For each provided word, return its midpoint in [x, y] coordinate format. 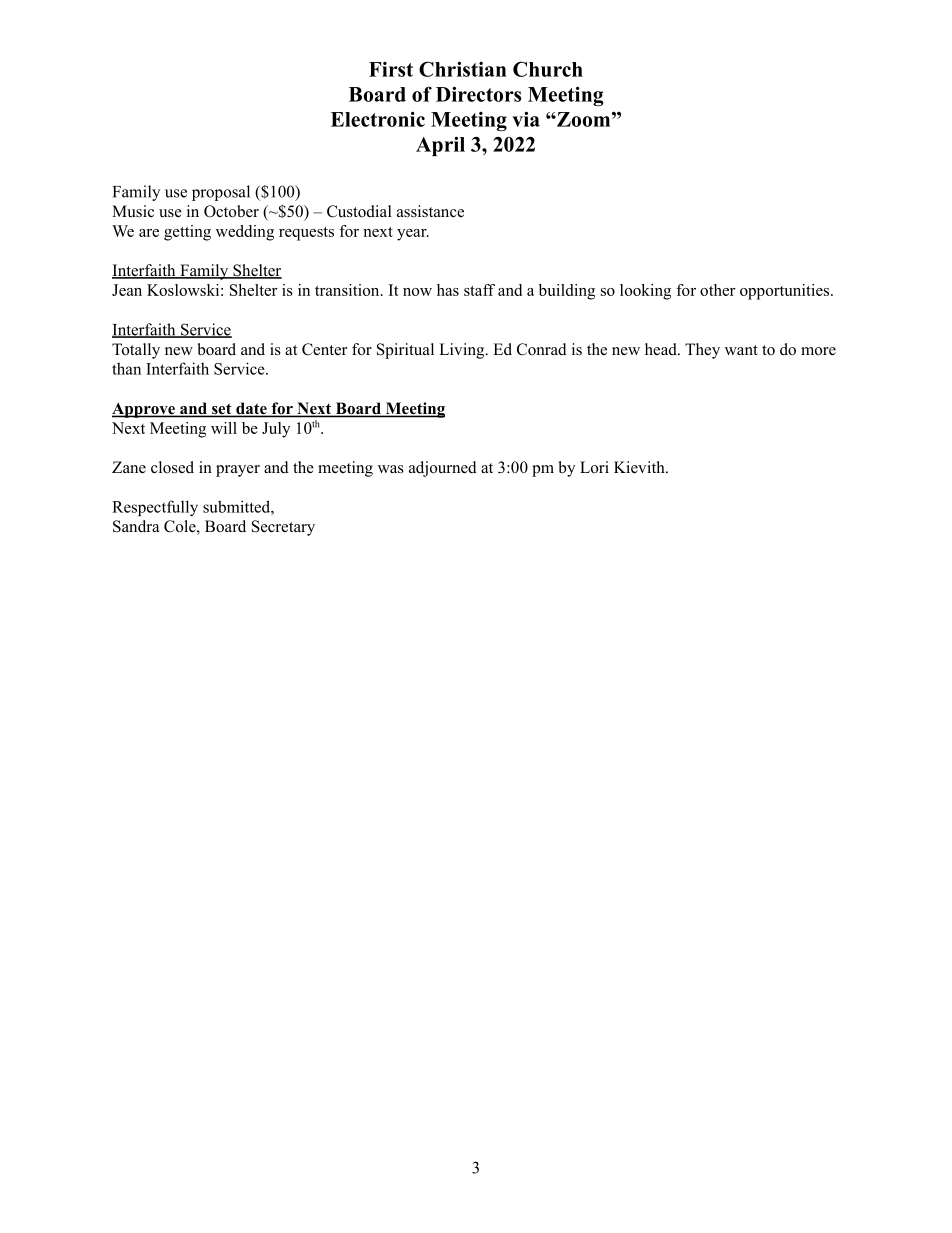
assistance [430, 211]
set [222, 410]
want [741, 350]
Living [463, 351]
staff [479, 290]
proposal [221, 193]
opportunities [786, 292]
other [717, 290]
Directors [478, 94]
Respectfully [155, 508]
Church [548, 69]
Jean [127, 290]
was [391, 469]
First [391, 69]
